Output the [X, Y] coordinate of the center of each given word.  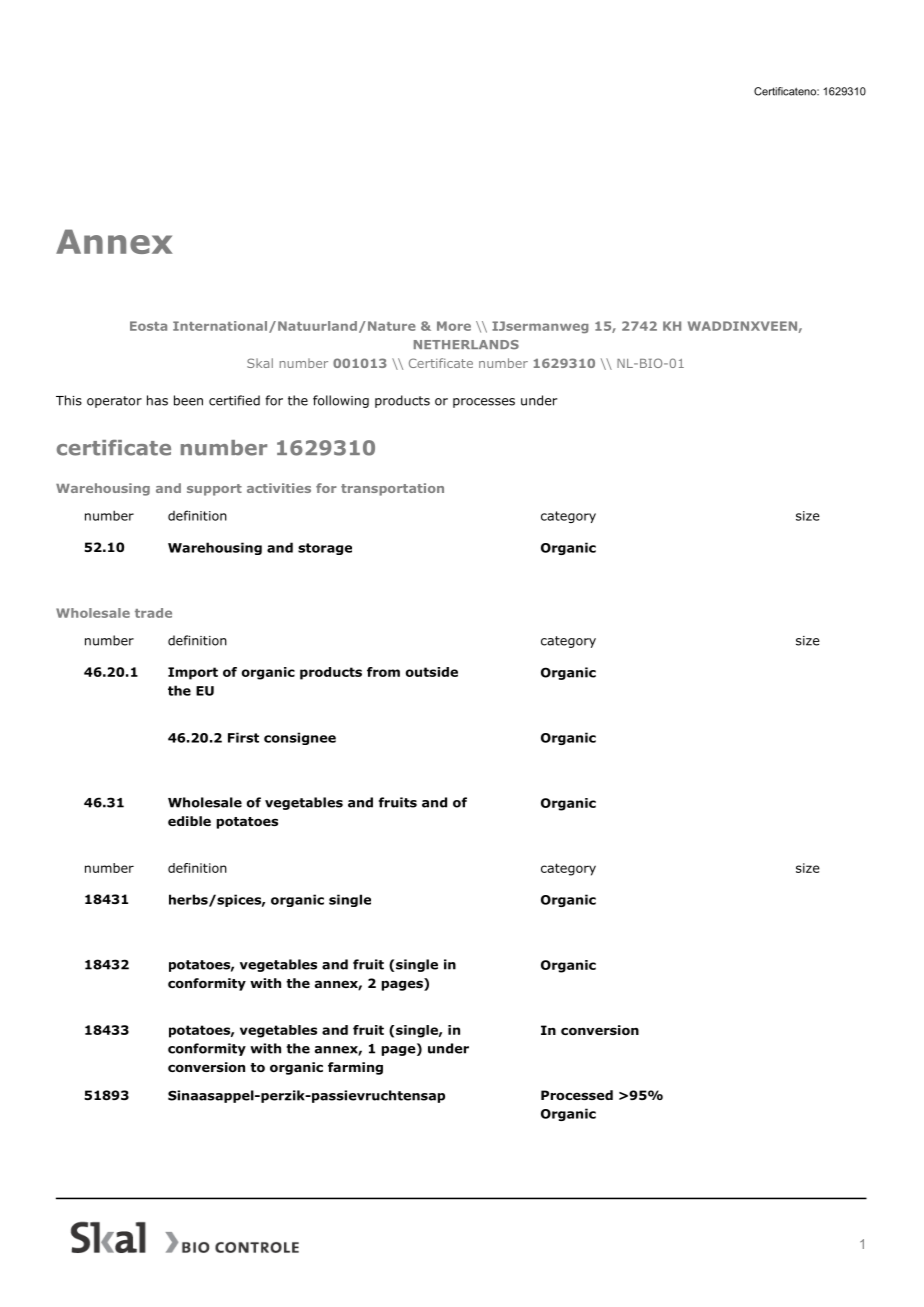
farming [355, 1068]
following [341, 401]
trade [153, 613]
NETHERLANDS [466, 345]
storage [325, 549]
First [243, 737]
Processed [577, 1095]
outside [432, 672]
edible [189, 821]
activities [279, 488]
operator [114, 402]
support [214, 490]
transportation [392, 489]
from [383, 672]
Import [193, 673]
